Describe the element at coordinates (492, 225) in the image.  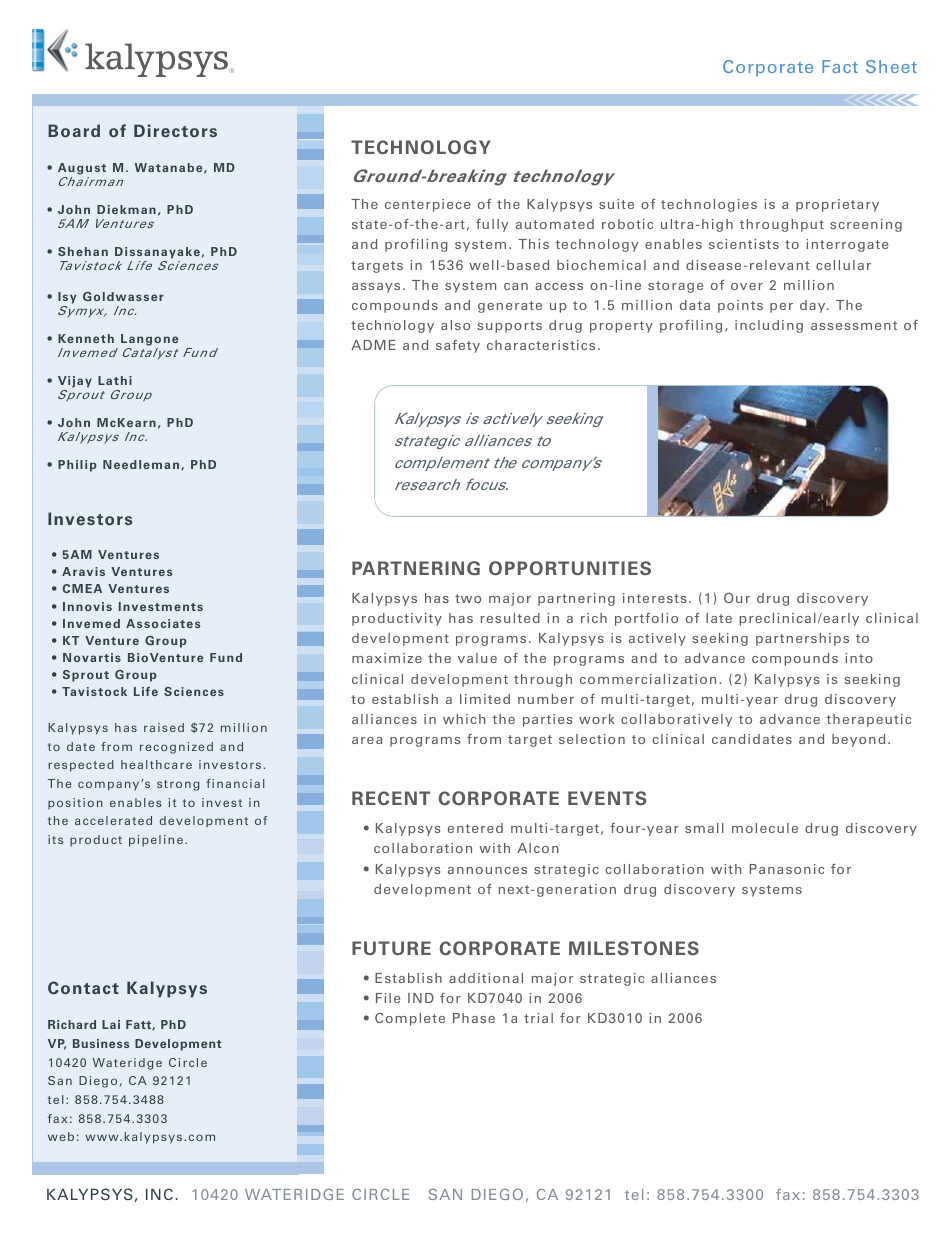
I see `FULLY` at that location.
